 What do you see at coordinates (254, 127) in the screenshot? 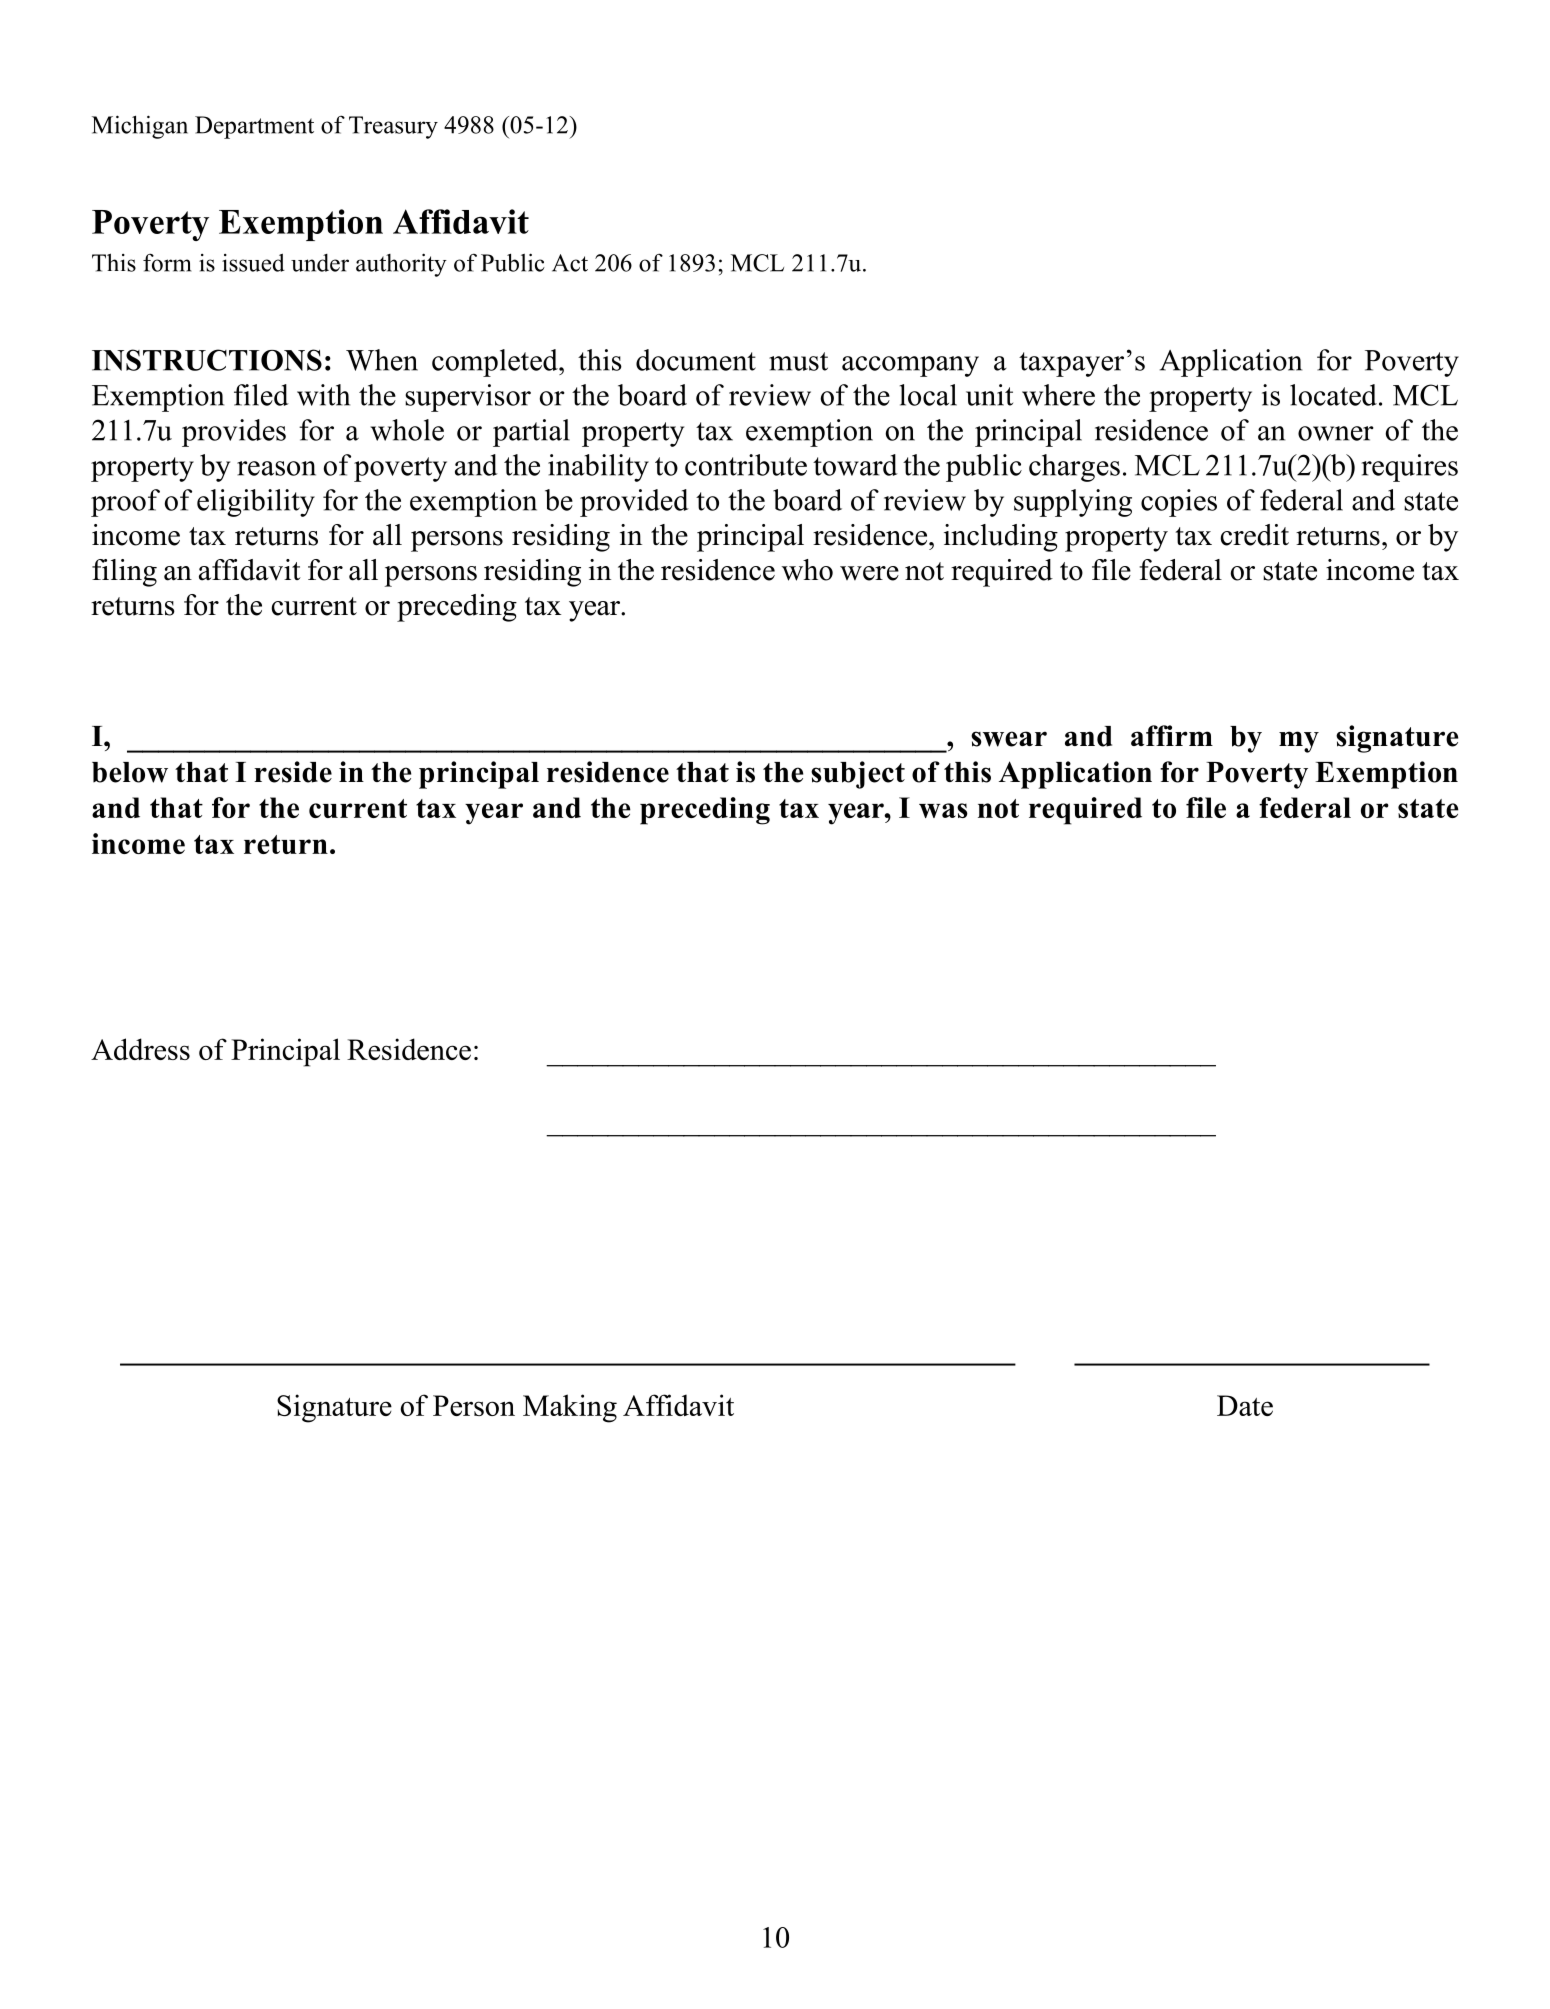
I see `Department` at bounding box center [254, 127].
